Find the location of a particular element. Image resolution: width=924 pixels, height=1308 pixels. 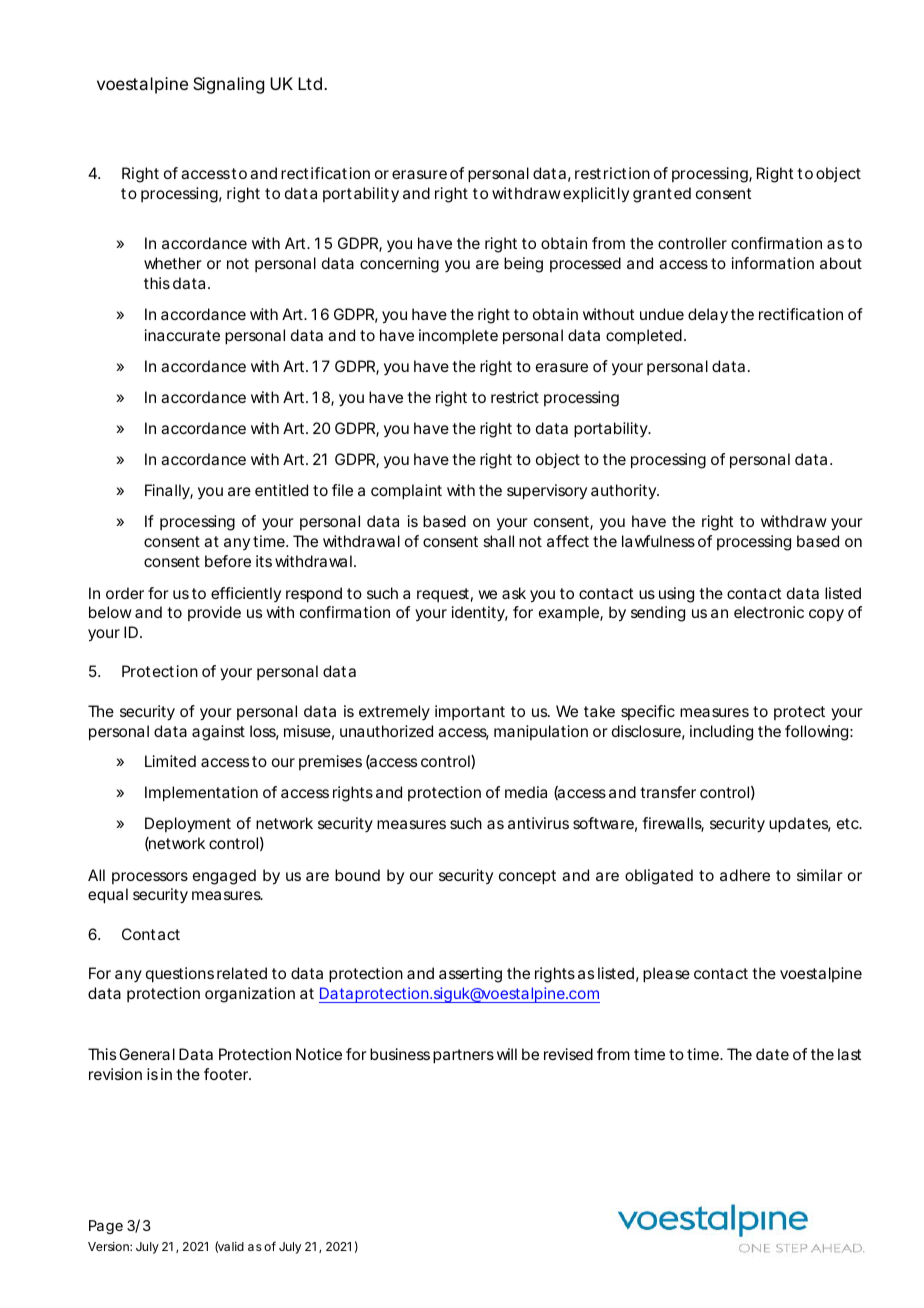

incomplete is located at coordinates (458, 337).
